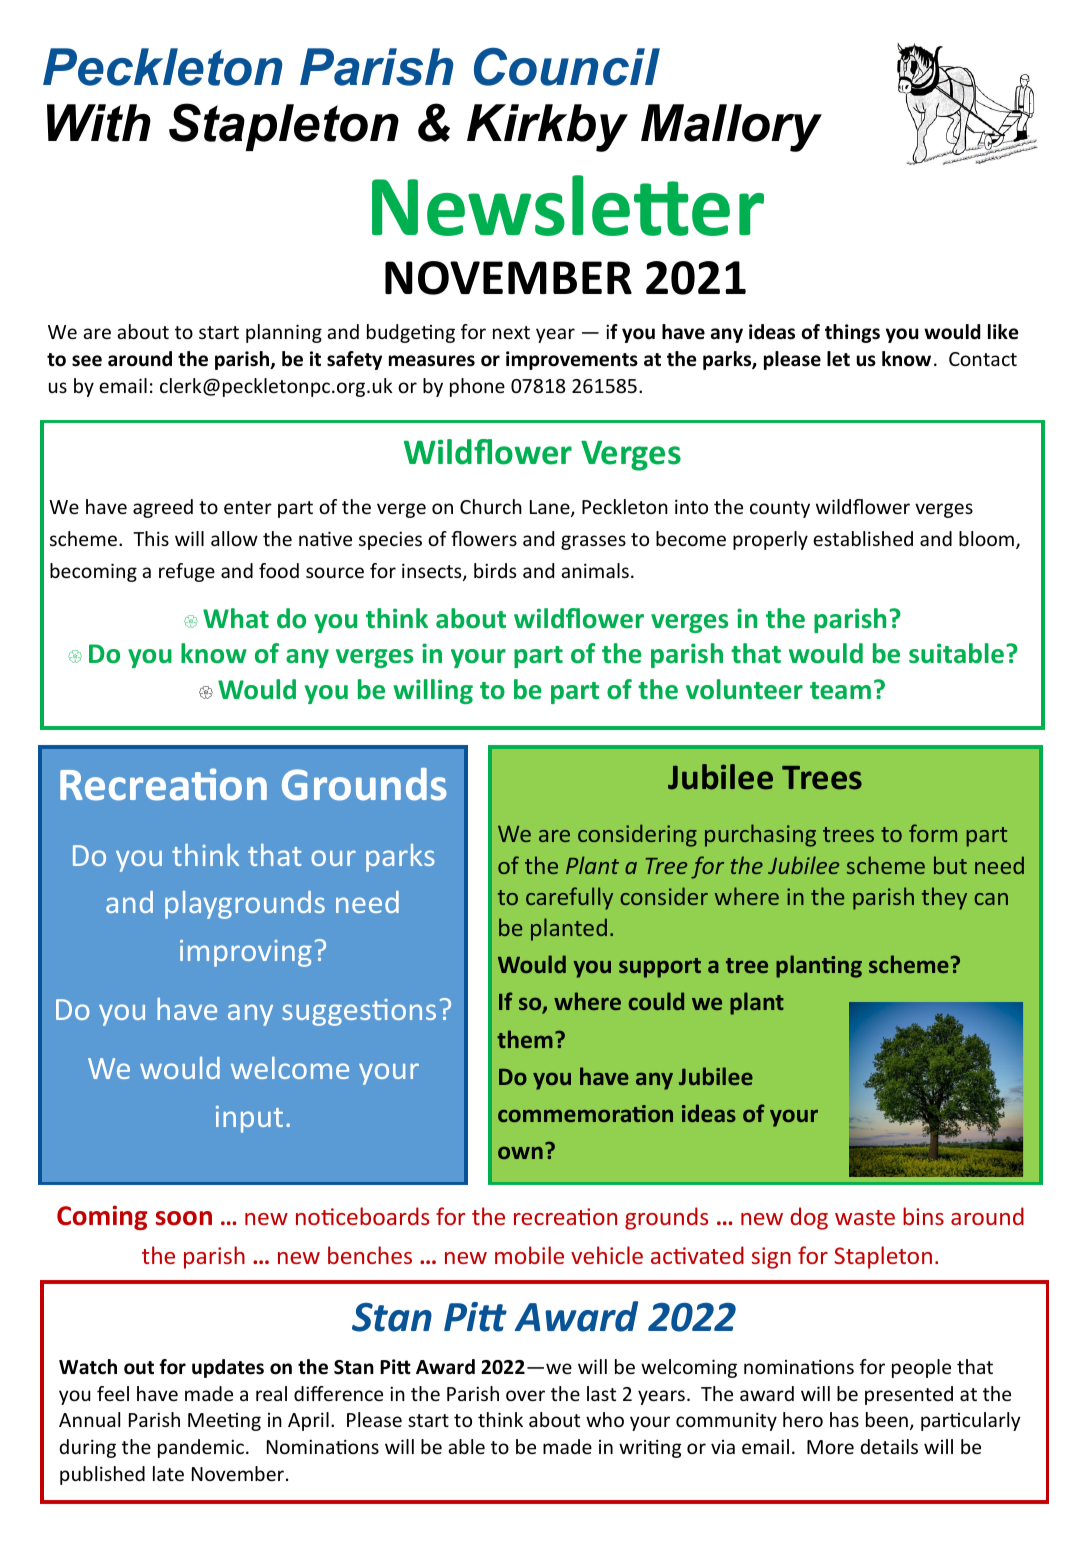 The image size is (1091, 1542). Describe the element at coordinates (525, 1395) in the screenshot. I see `over` at that location.
